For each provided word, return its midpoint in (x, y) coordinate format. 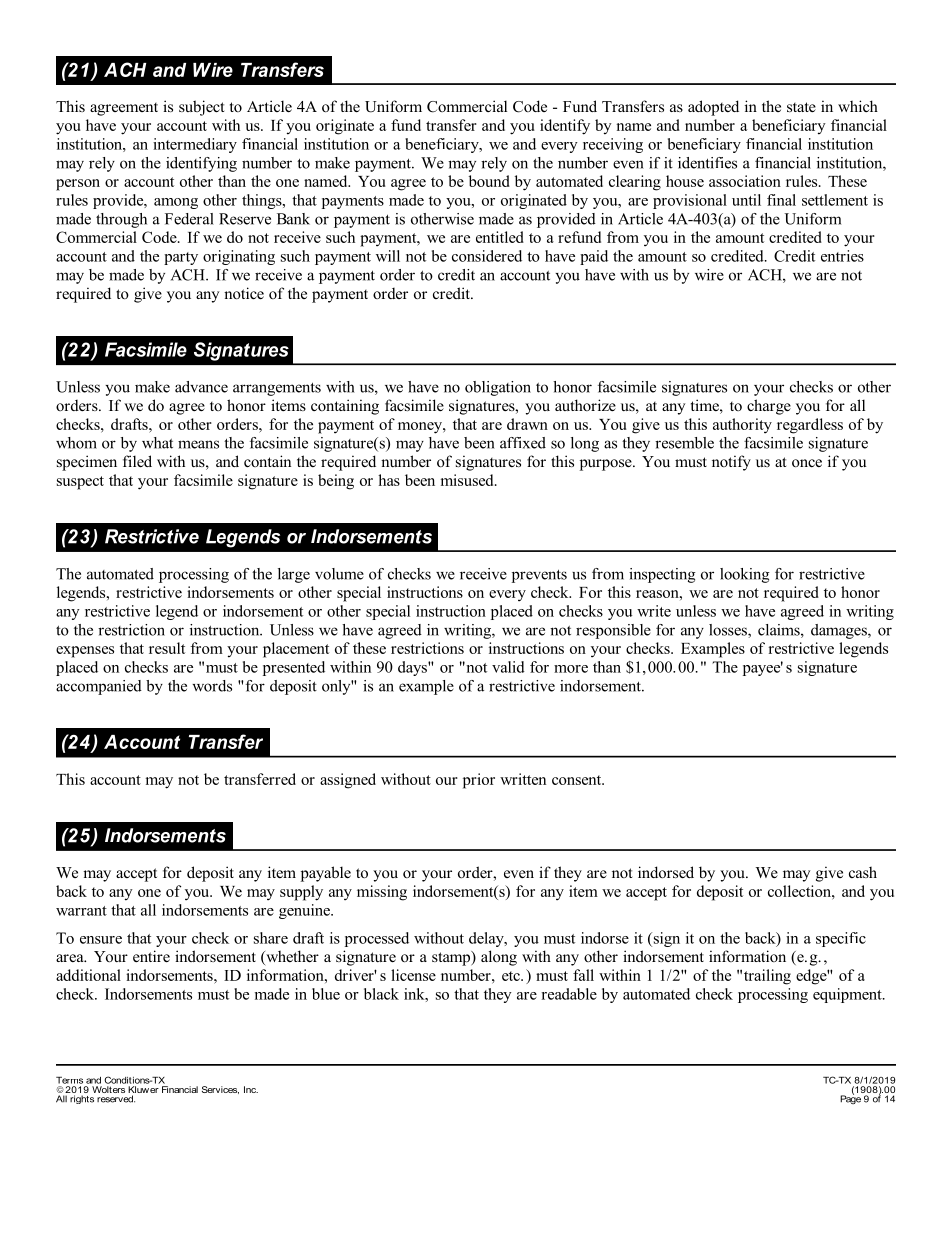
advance (201, 387)
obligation (498, 388)
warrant (81, 911)
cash (863, 872)
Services (220, 1090)
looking (745, 575)
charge (769, 407)
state (801, 107)
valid (508, 667)
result (167, 648)
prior (479, 781)
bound (489, 181)
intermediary (195, 145)
